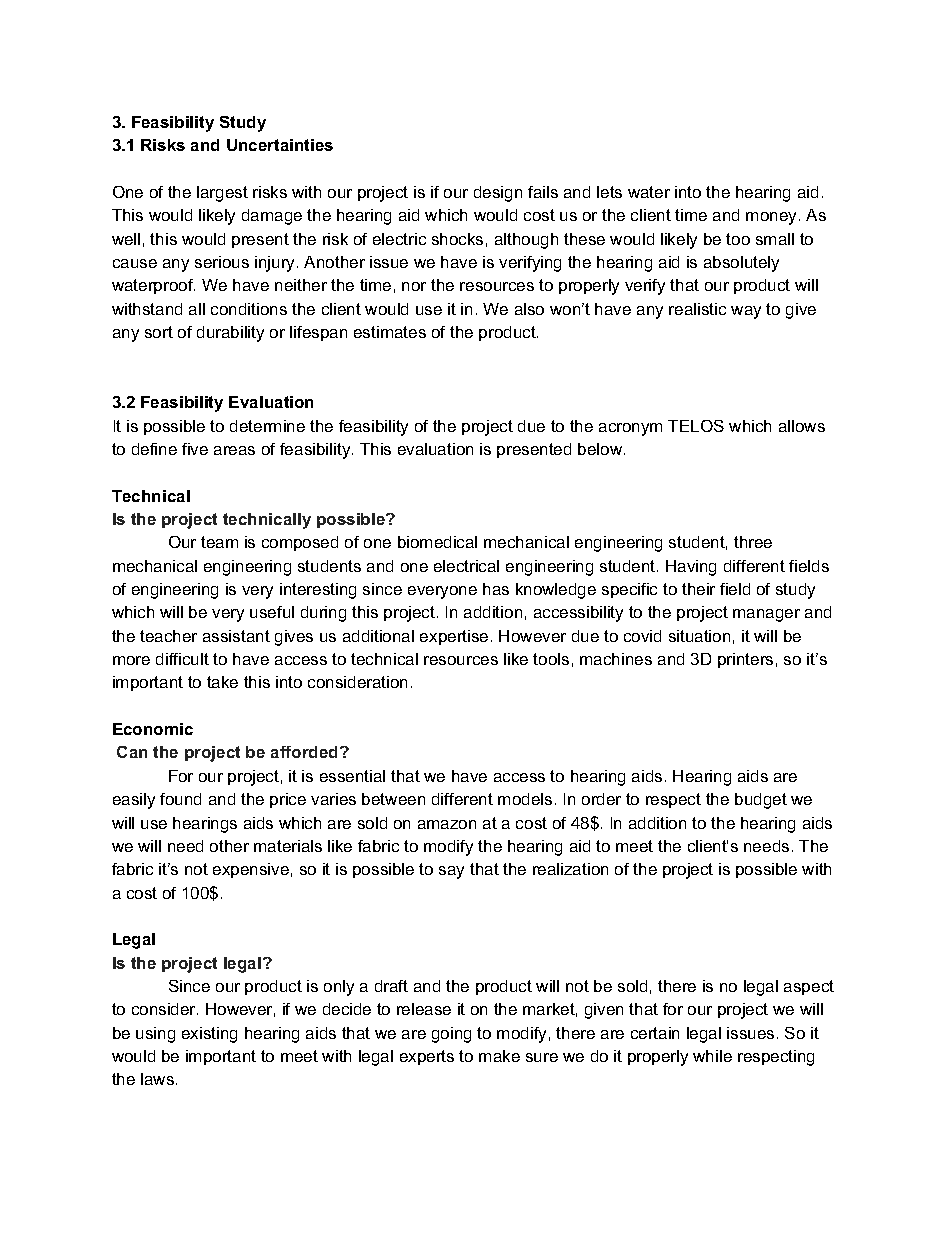 This page has width=952, height=1233. What do you see at coordinates (761, 801) in the page?
I see `budget` at bounding box center [761, 801].
